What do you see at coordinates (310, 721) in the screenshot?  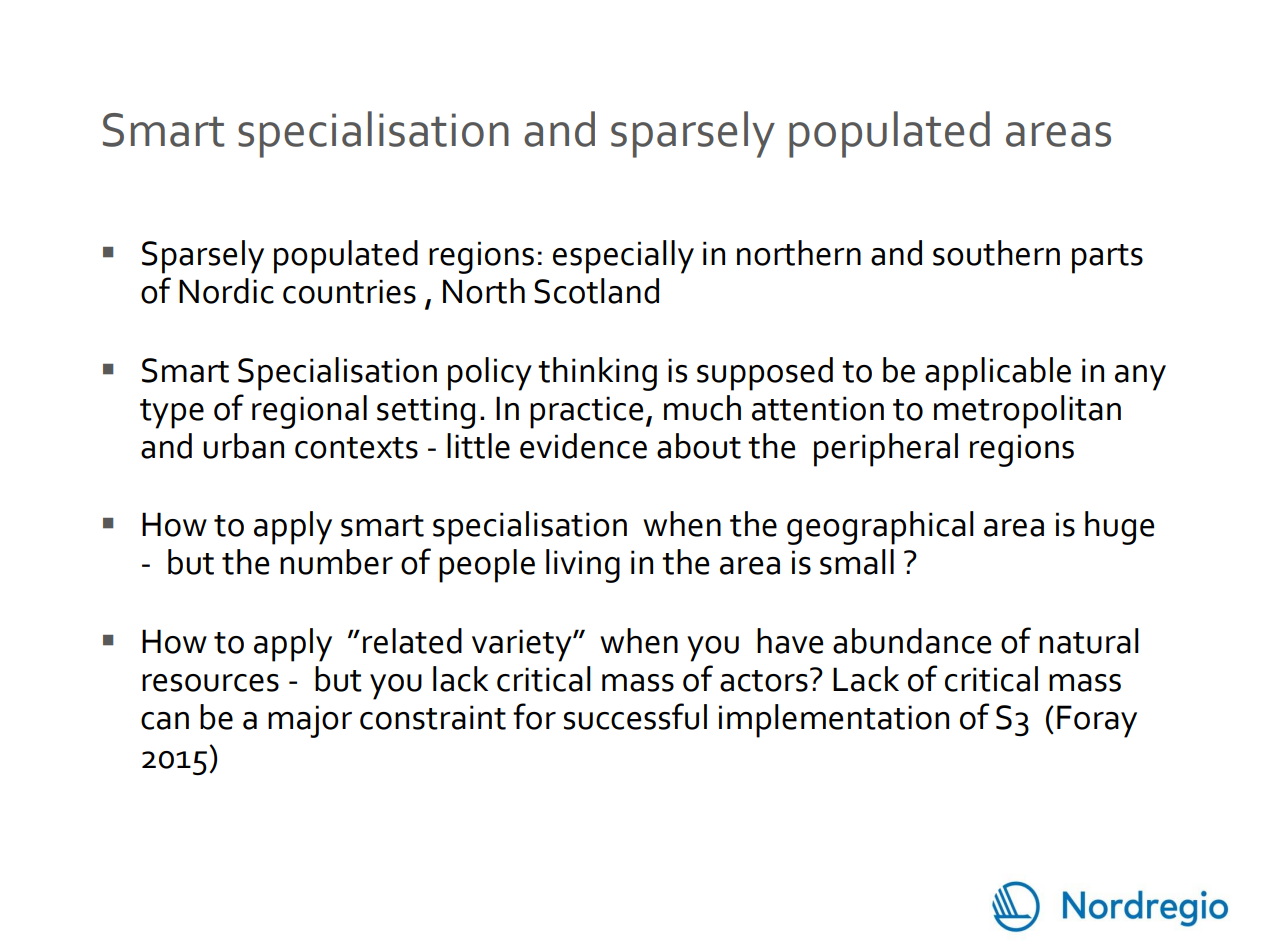 I see `major` at bounding box center [310, 721].
